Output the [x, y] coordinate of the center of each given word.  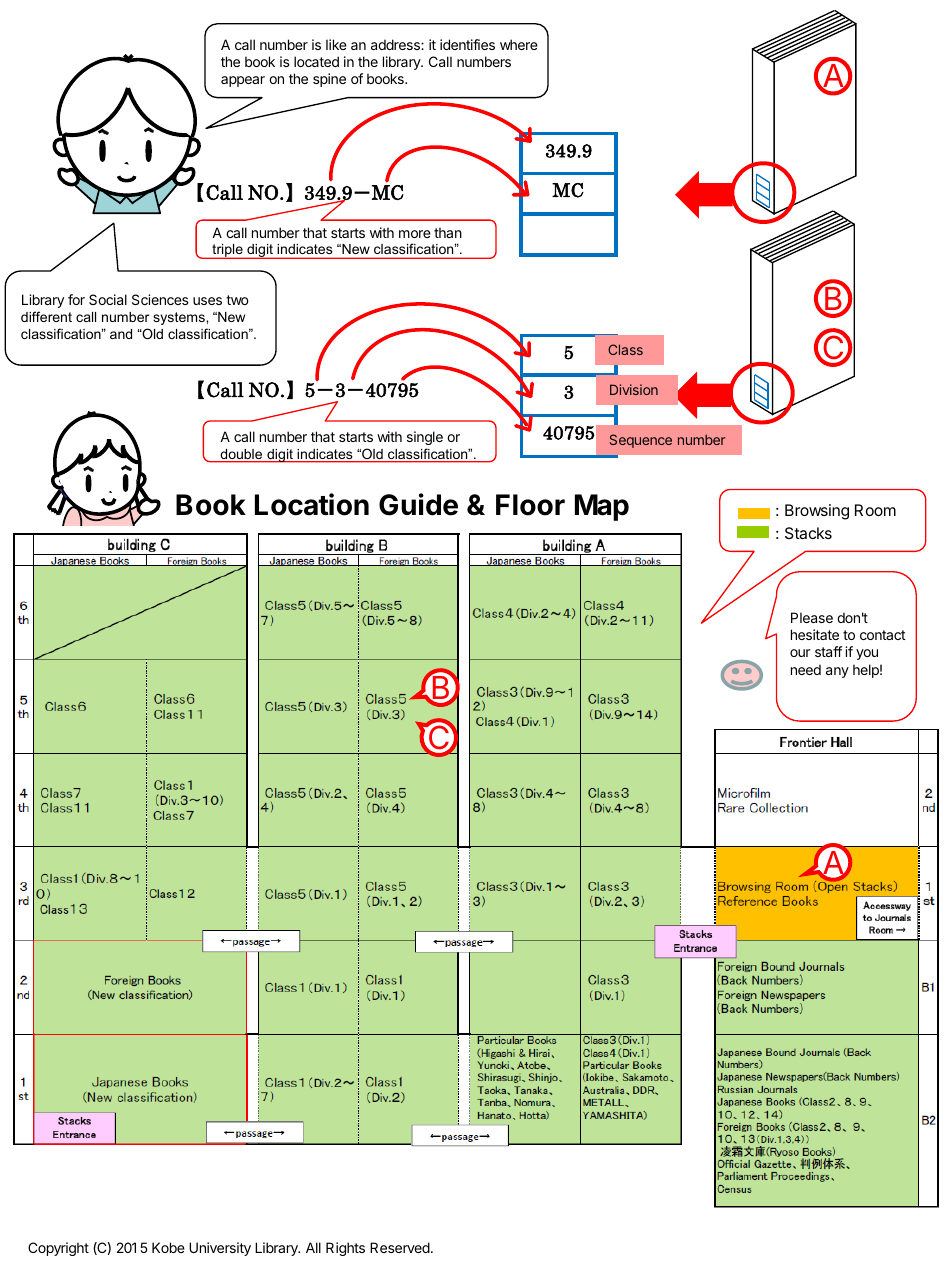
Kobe [168, 1247]
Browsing [817, 512]
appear [243, 81]
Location [312, 504]
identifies [467, 44]
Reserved [401, 1247]
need [806, 669]
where [519, 44]
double [241, 455]
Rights [345, 1249]
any [837, 672]
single [425, 438]
